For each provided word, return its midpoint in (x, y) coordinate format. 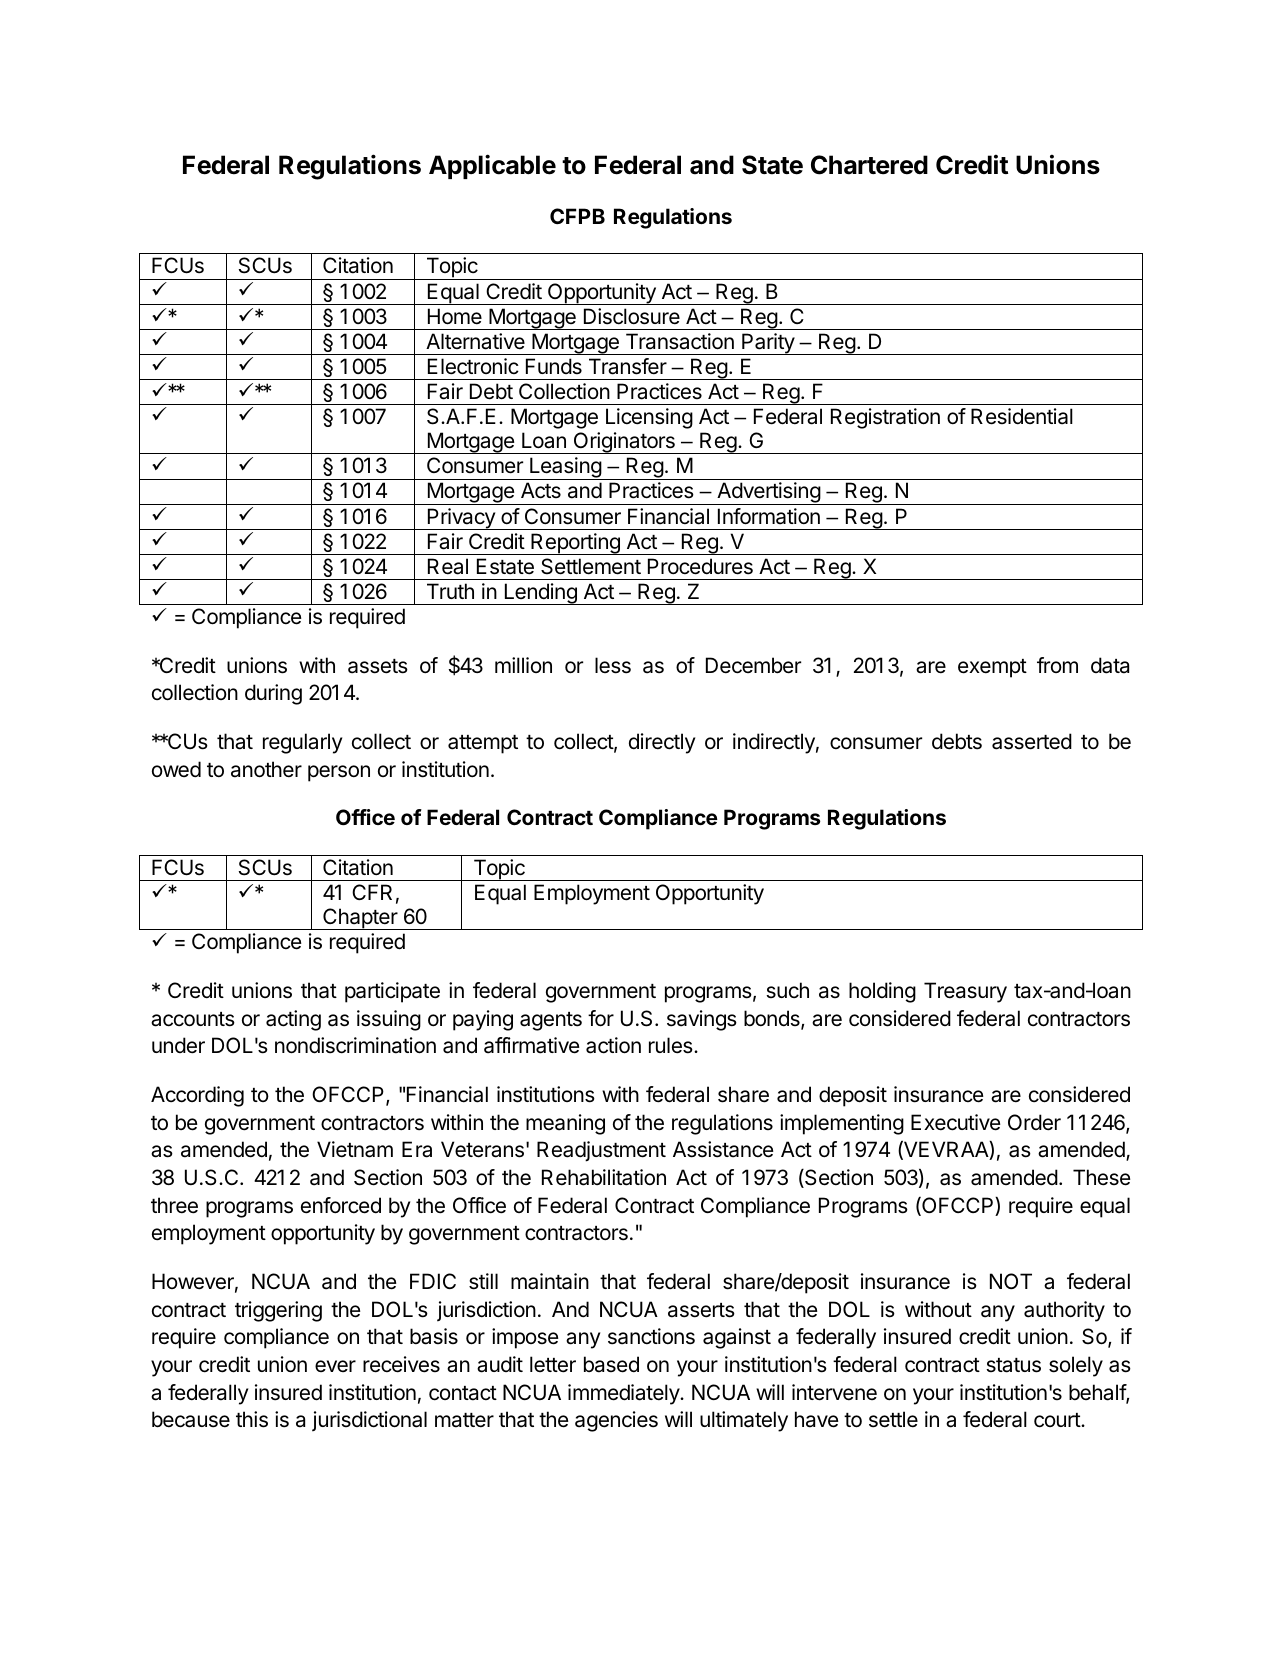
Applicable (492, 166)
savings (702, 1020)
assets (378, 666)
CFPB (577, 216)
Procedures (700, 566)
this (252, 1419)
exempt (992, 668)
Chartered (869, 165)
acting (293, 1020)
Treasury (965, 992)
